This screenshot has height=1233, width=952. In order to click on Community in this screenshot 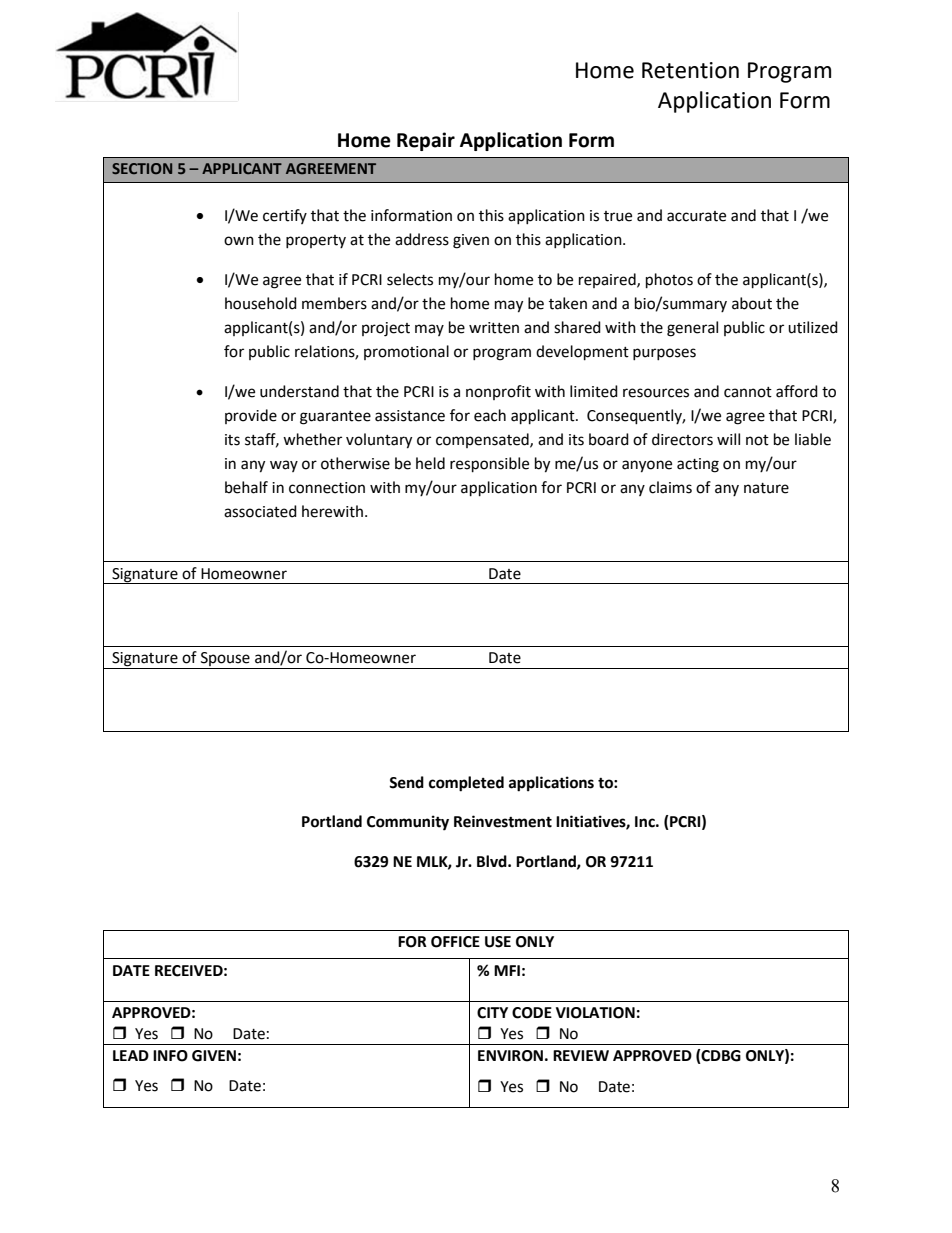, I will do `click(408, 823)`.
